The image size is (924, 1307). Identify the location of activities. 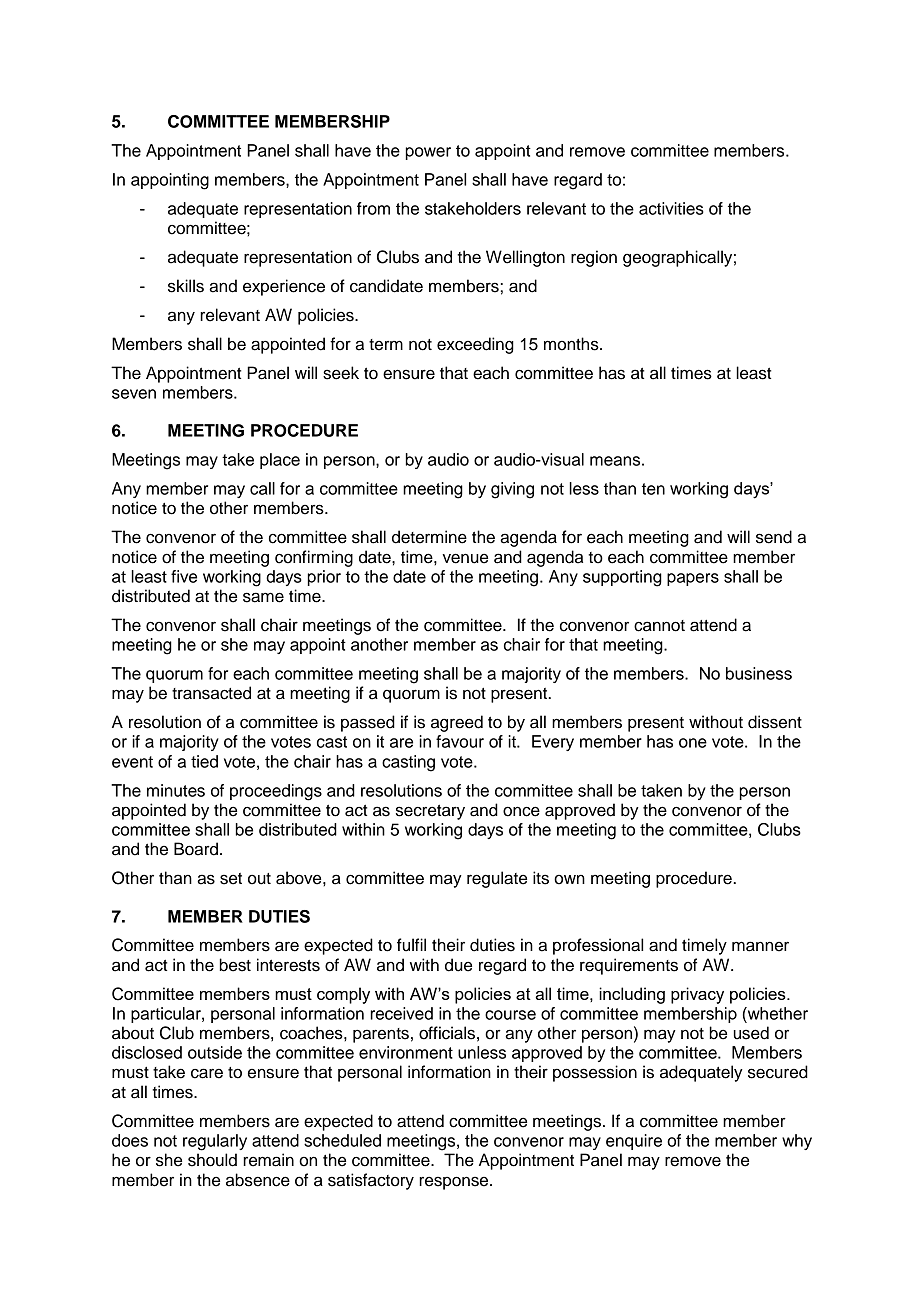
(671, 208).
